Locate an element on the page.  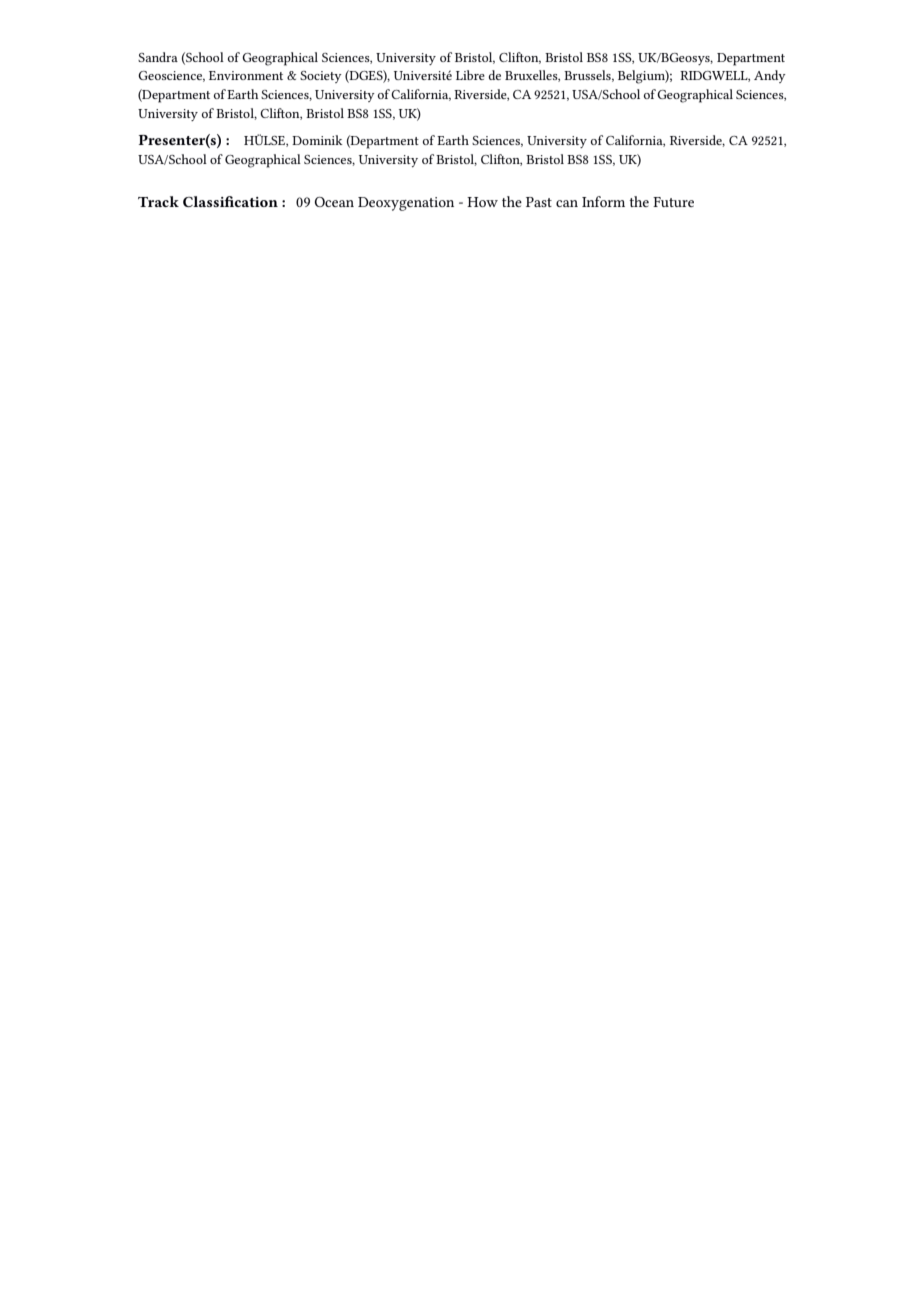
Past is located at coordinates (539, 202).
